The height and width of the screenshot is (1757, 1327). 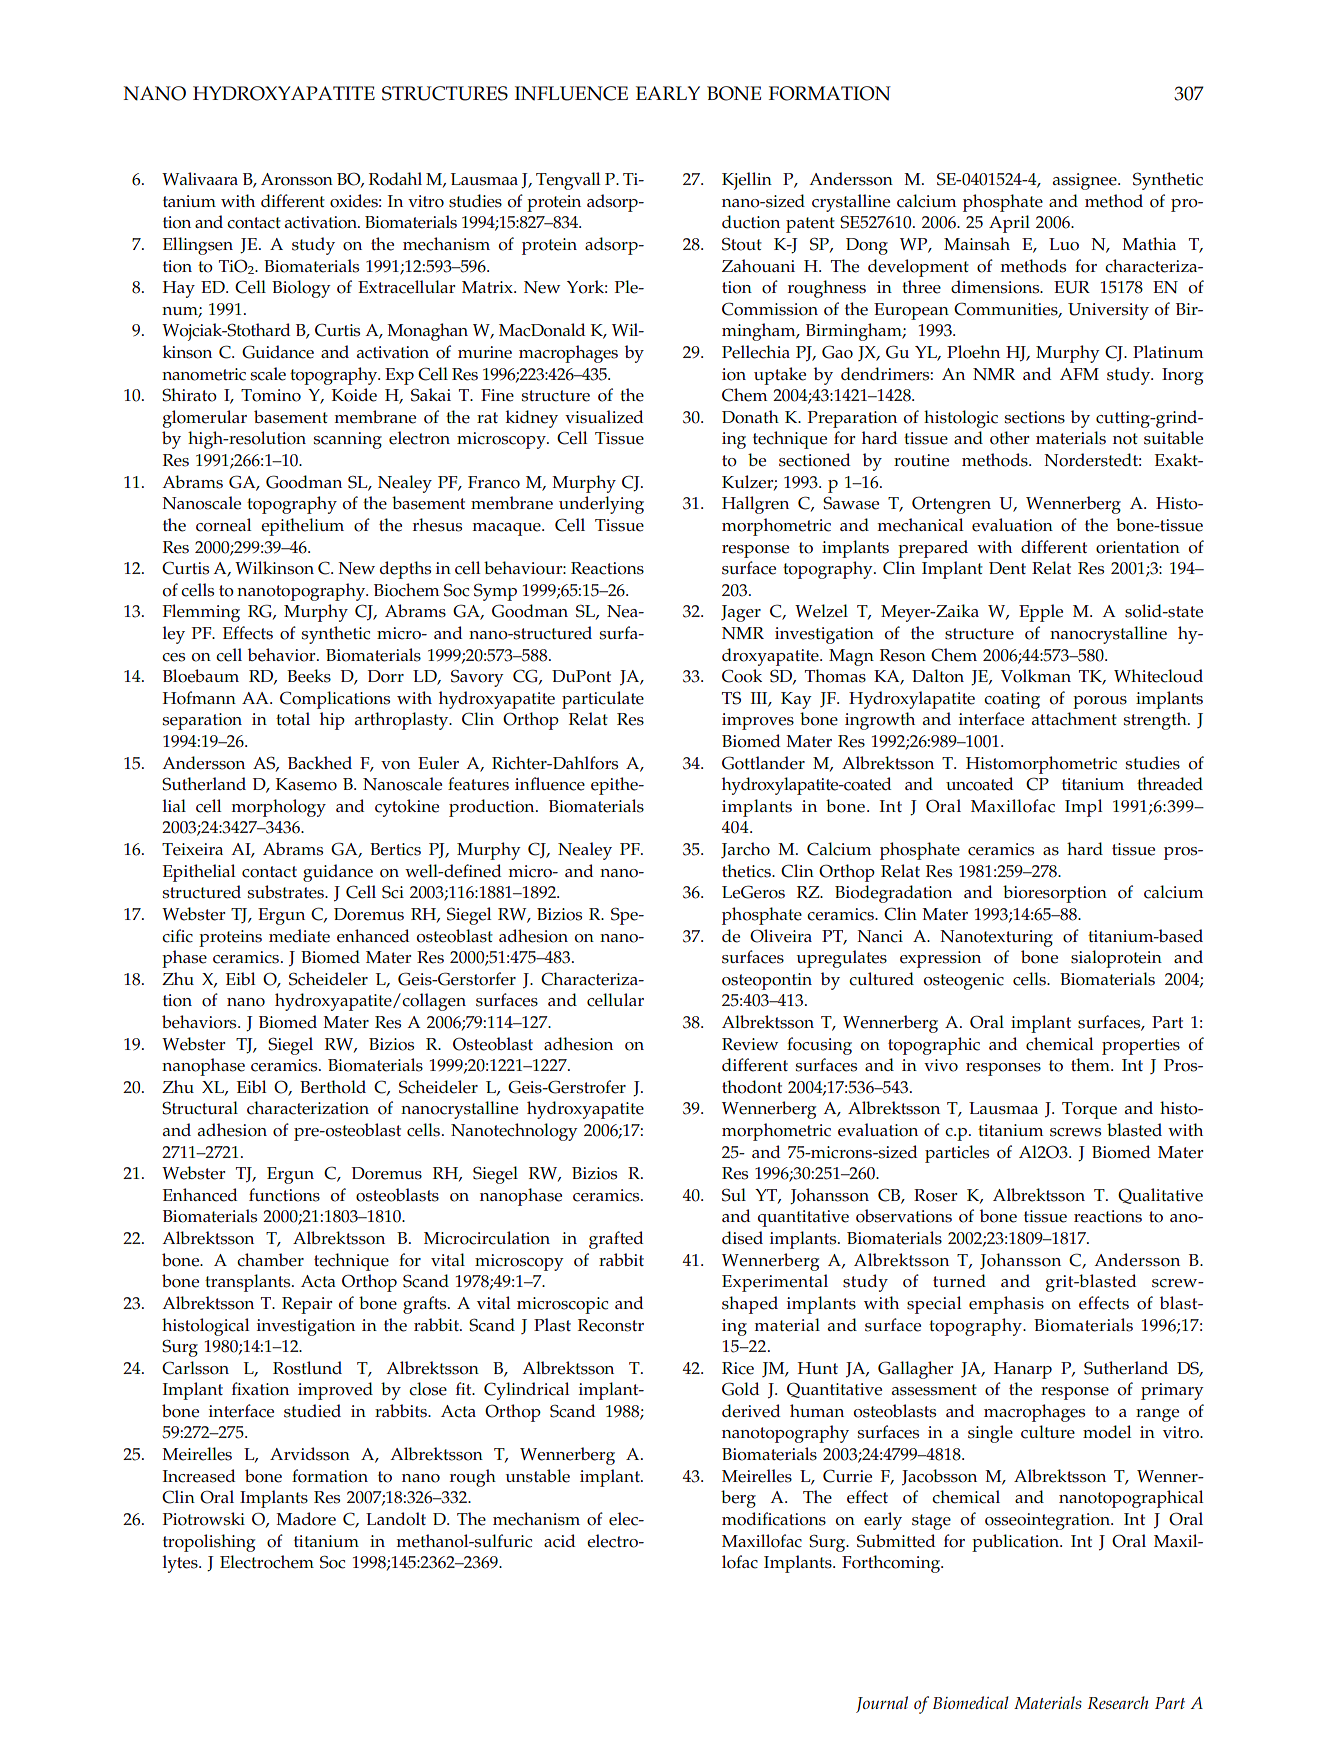 What do you see at coordinates (742, 244) in the screenshot?
I see `Stout` at bounding box center [742, 244].
